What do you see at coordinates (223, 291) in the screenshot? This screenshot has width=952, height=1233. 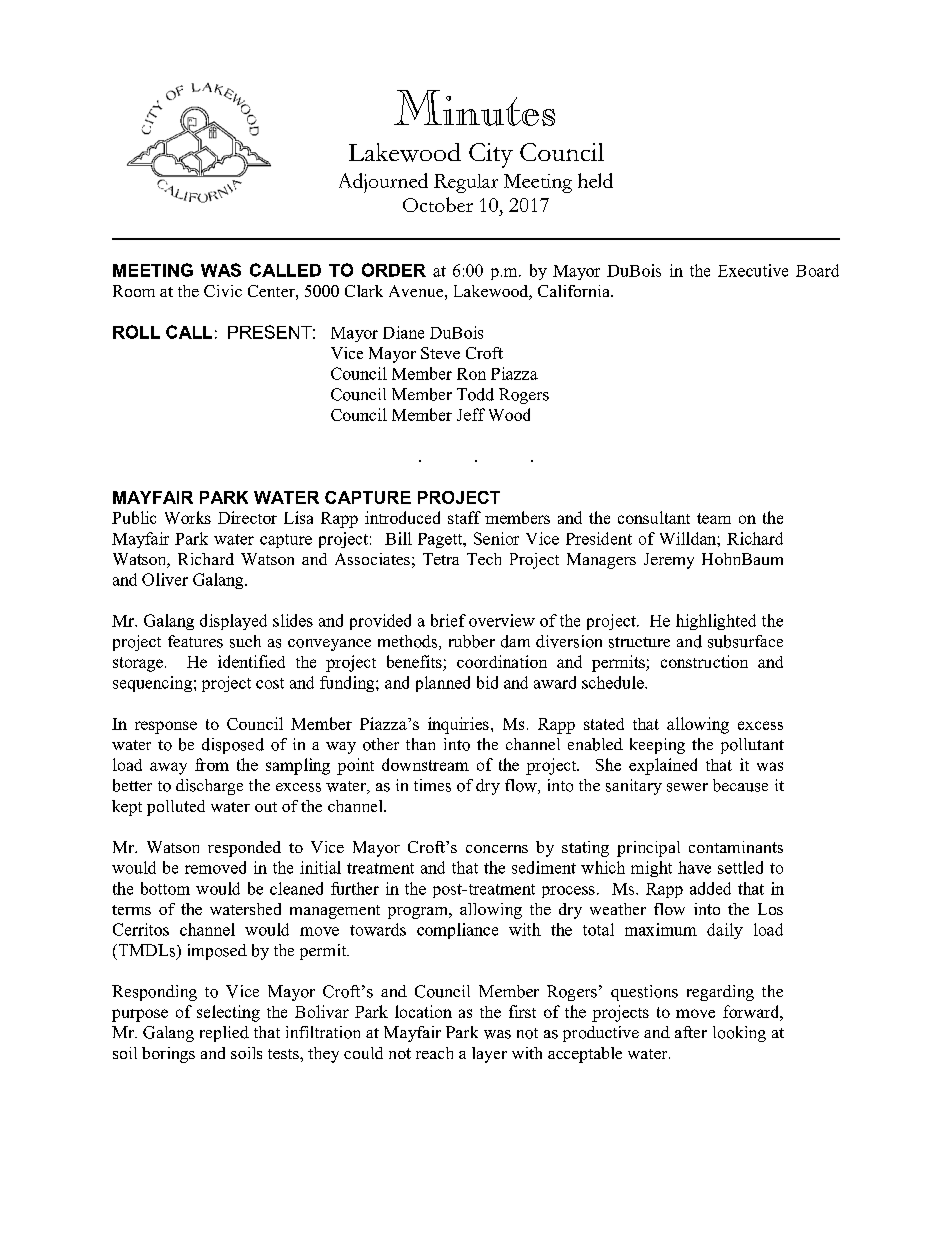 I see `Civic` at bounding box center [223, 291].
